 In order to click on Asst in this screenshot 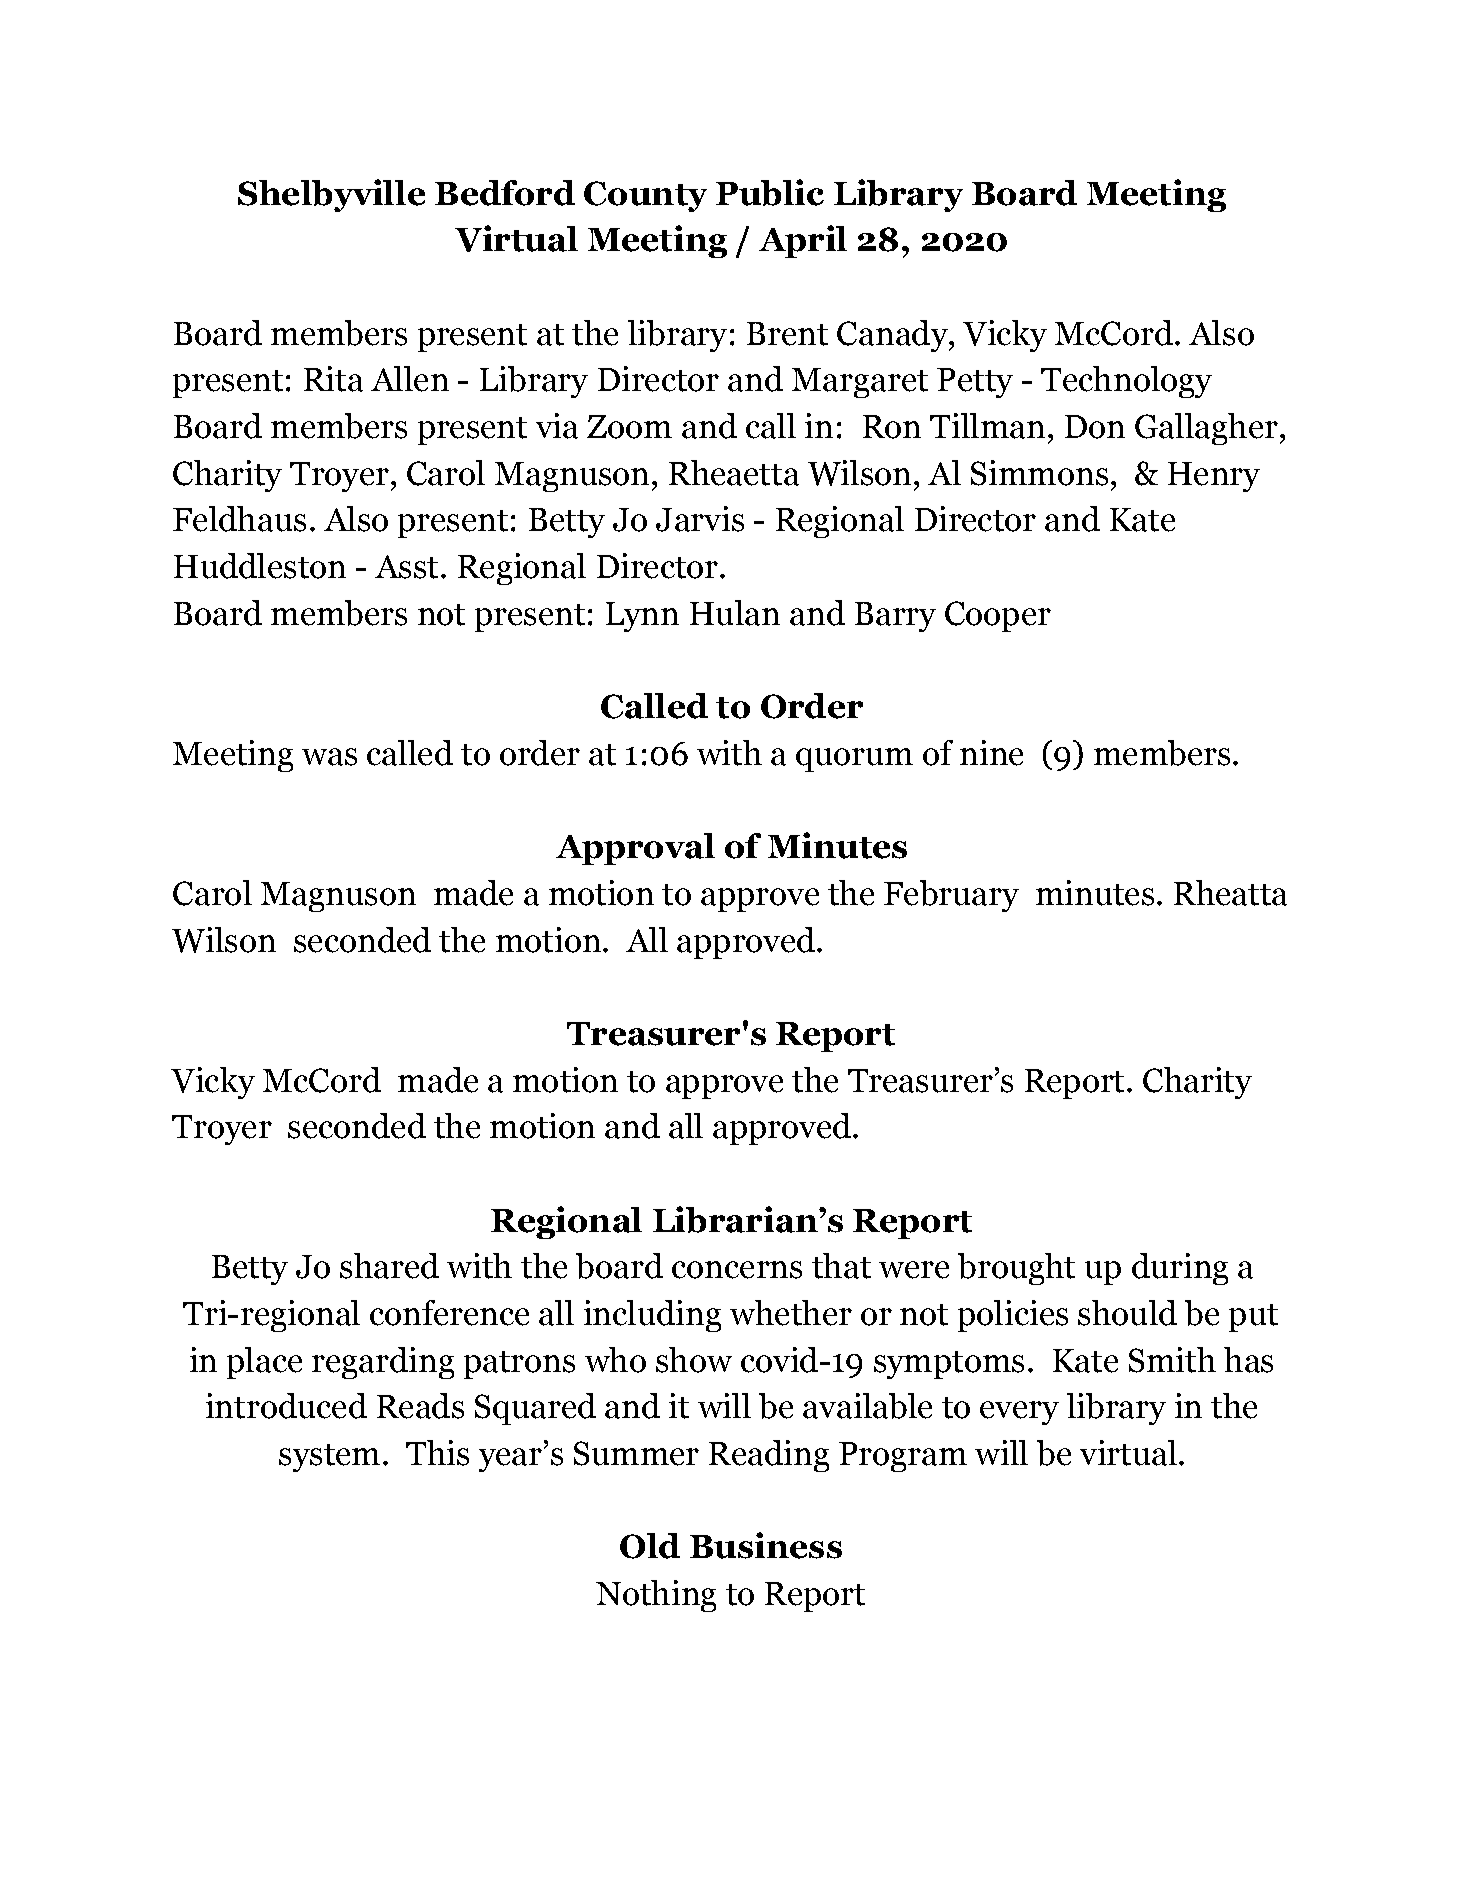, I will do `click(406, 567)`.
